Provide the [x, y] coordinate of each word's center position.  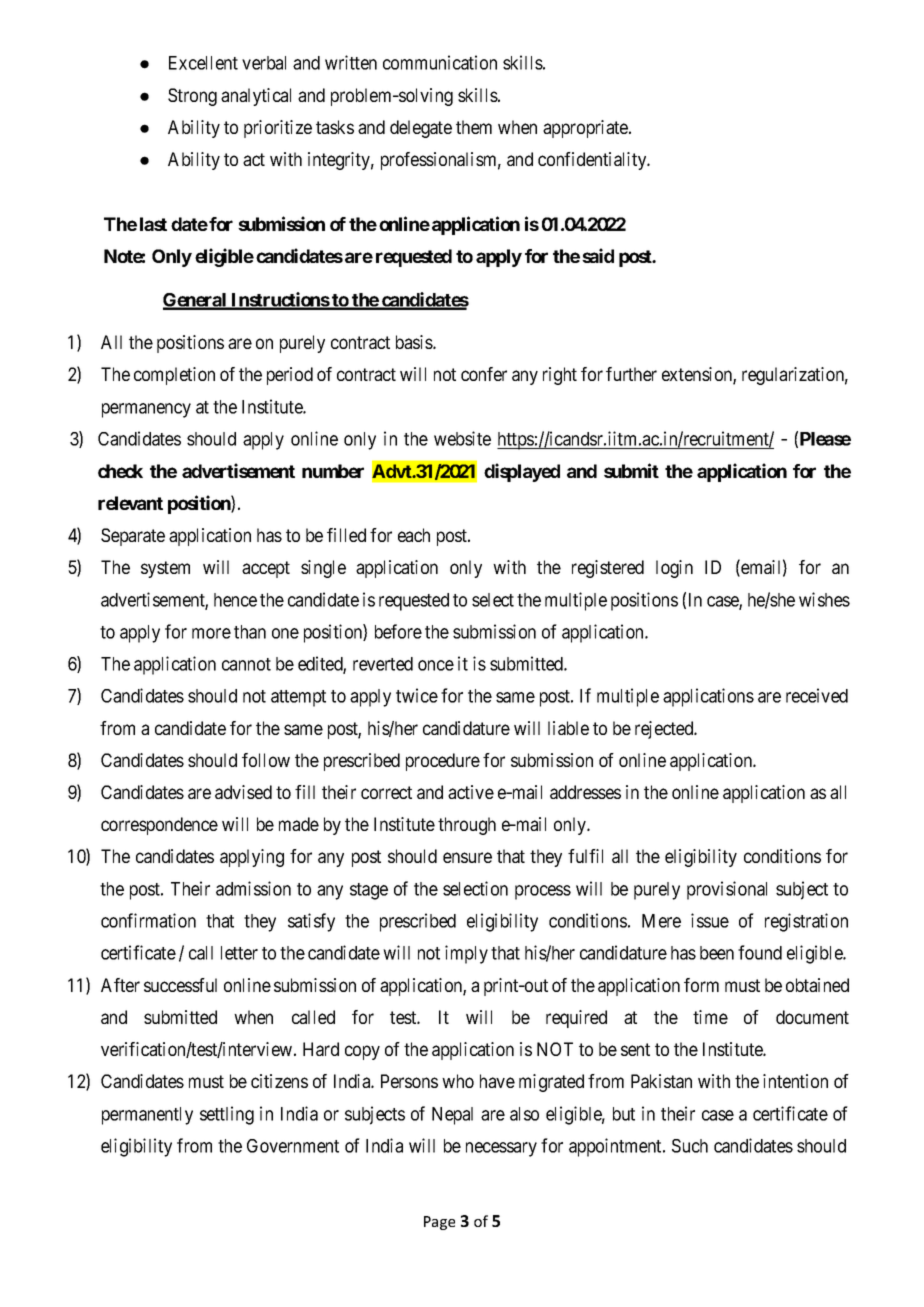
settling [227, 1115]
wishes [824, 599]
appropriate [586, 129]
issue [710, 920]
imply [466, 954]
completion [174, 376]
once [436, 665]
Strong [192, 97]
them [474, 127]
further [631, 374]
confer [484, 374]
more [211, 633]
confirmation [148, 920]
